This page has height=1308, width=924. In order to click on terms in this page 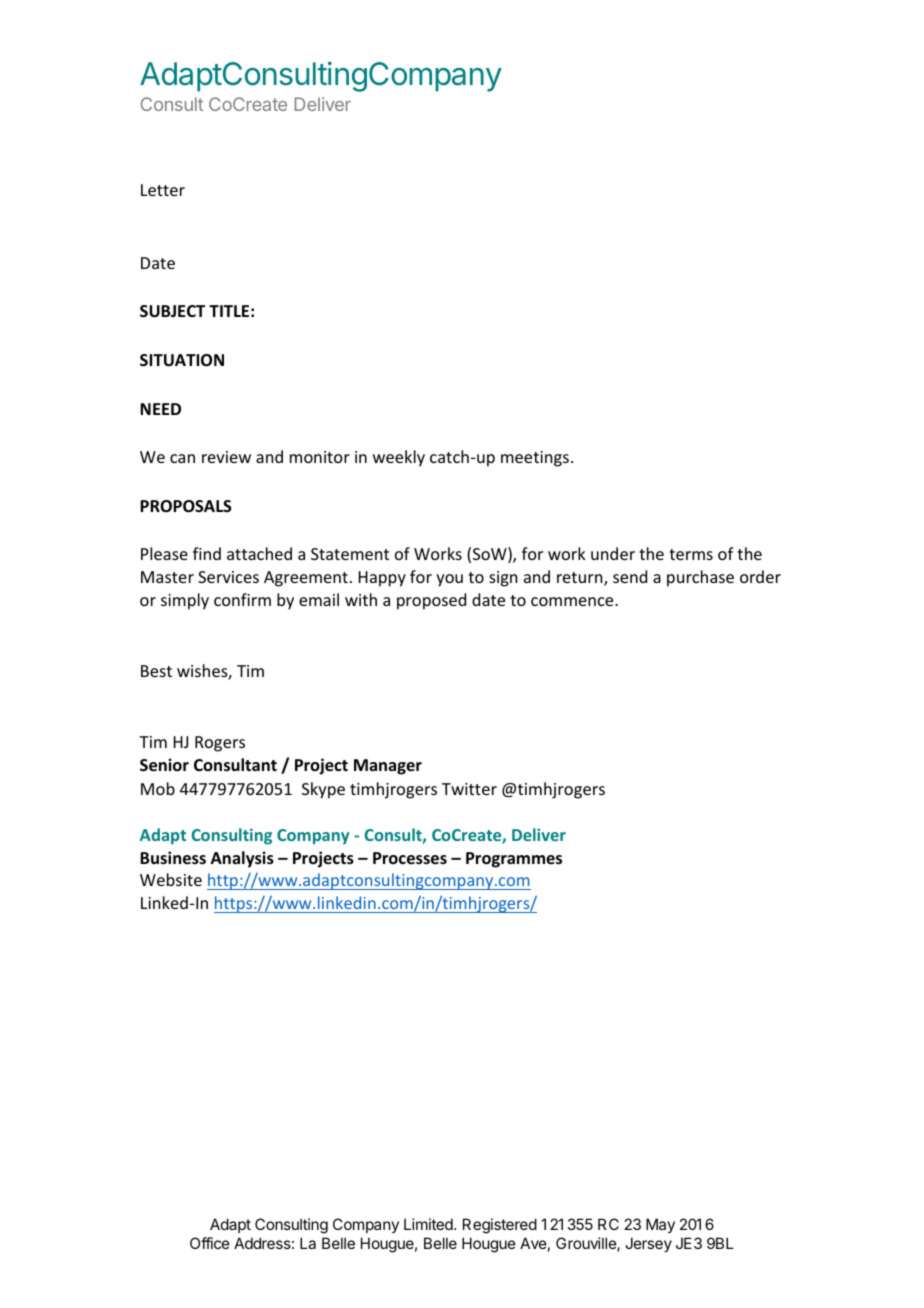, I will do `click(691, 554)`.
